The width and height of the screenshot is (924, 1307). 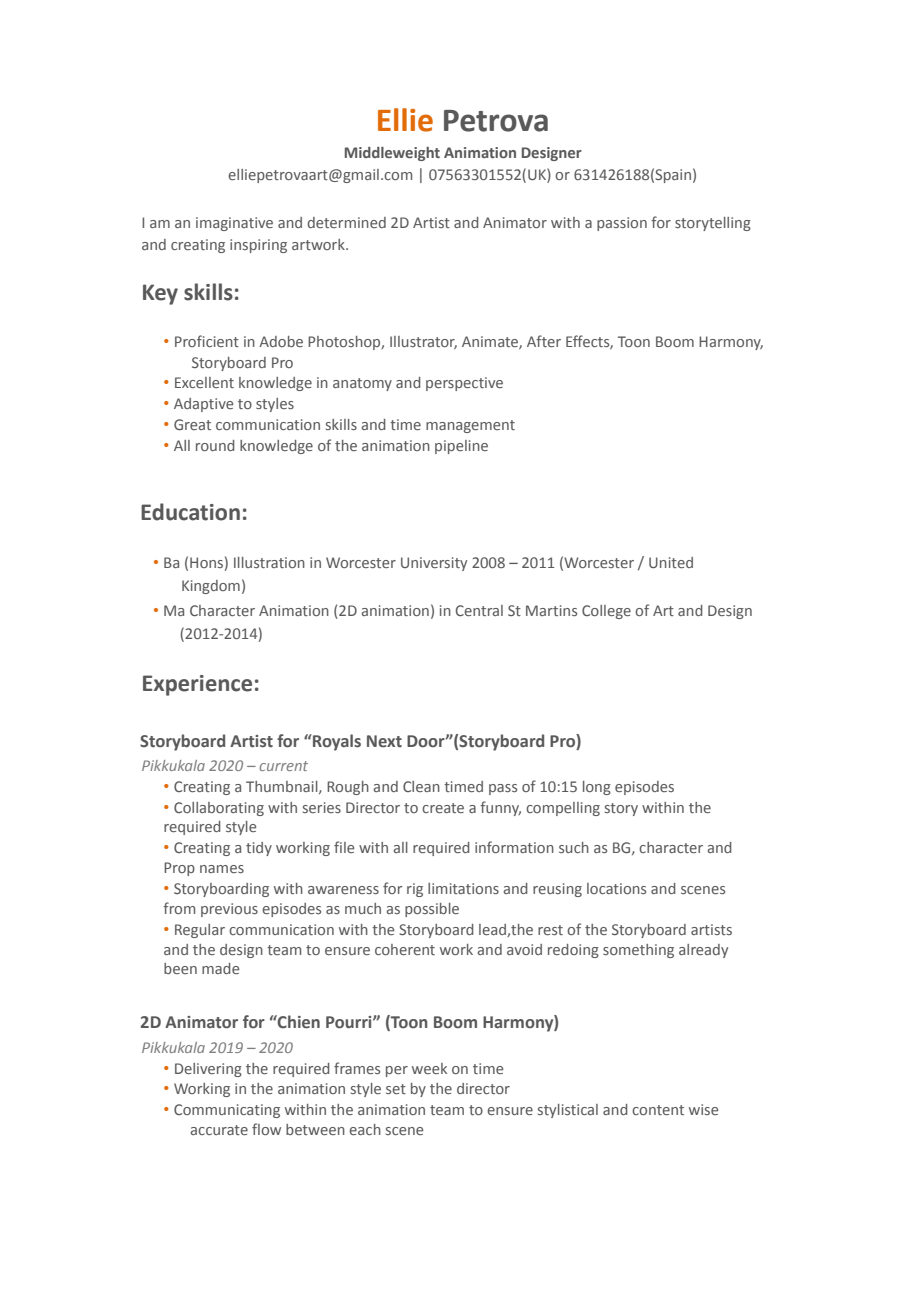 What do you see at coordinates (616, 888) in the screenshot?
I see `locations` at bounding box center [616, 888].
